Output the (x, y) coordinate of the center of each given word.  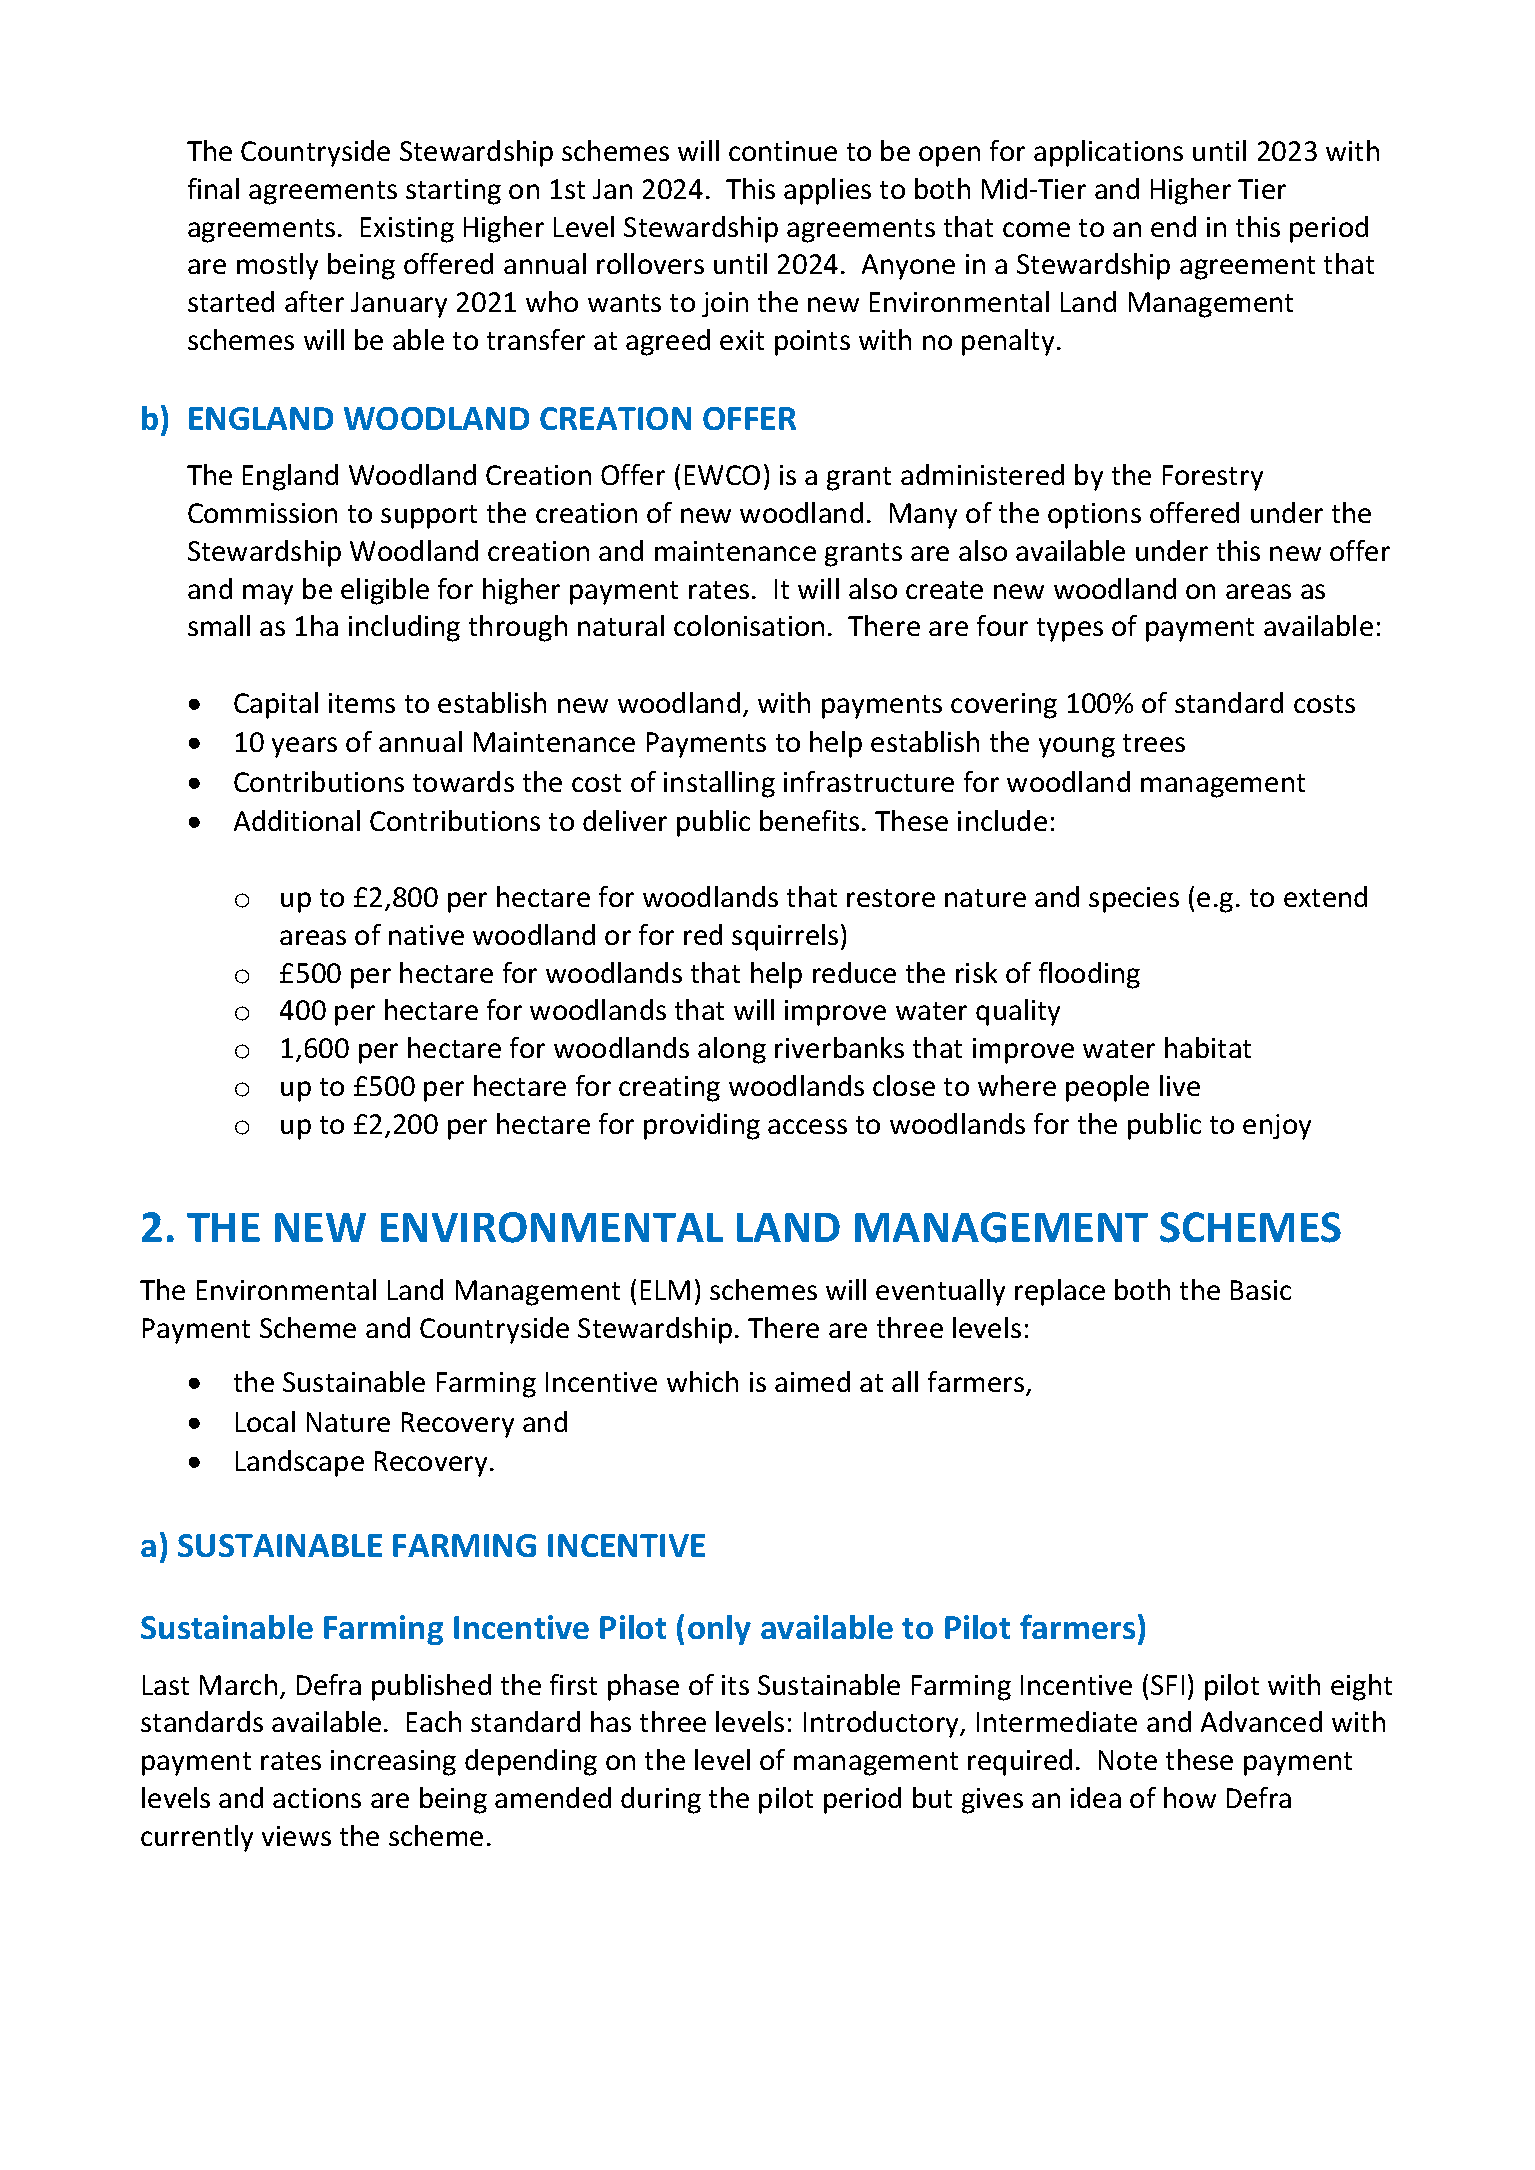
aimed (812, 1381)
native (426, 935)
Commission (262, 513)
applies (827, 191)
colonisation (749, 625)
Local (265, 1421)
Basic (1261, 1290)
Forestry (1213, 478)
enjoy (1277, 1127)
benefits (809, 820)
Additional (297, 820)
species (1134, 900)
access (807, 1126)
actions (317, 1798)
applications (1108, 153)
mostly (277, 266)
